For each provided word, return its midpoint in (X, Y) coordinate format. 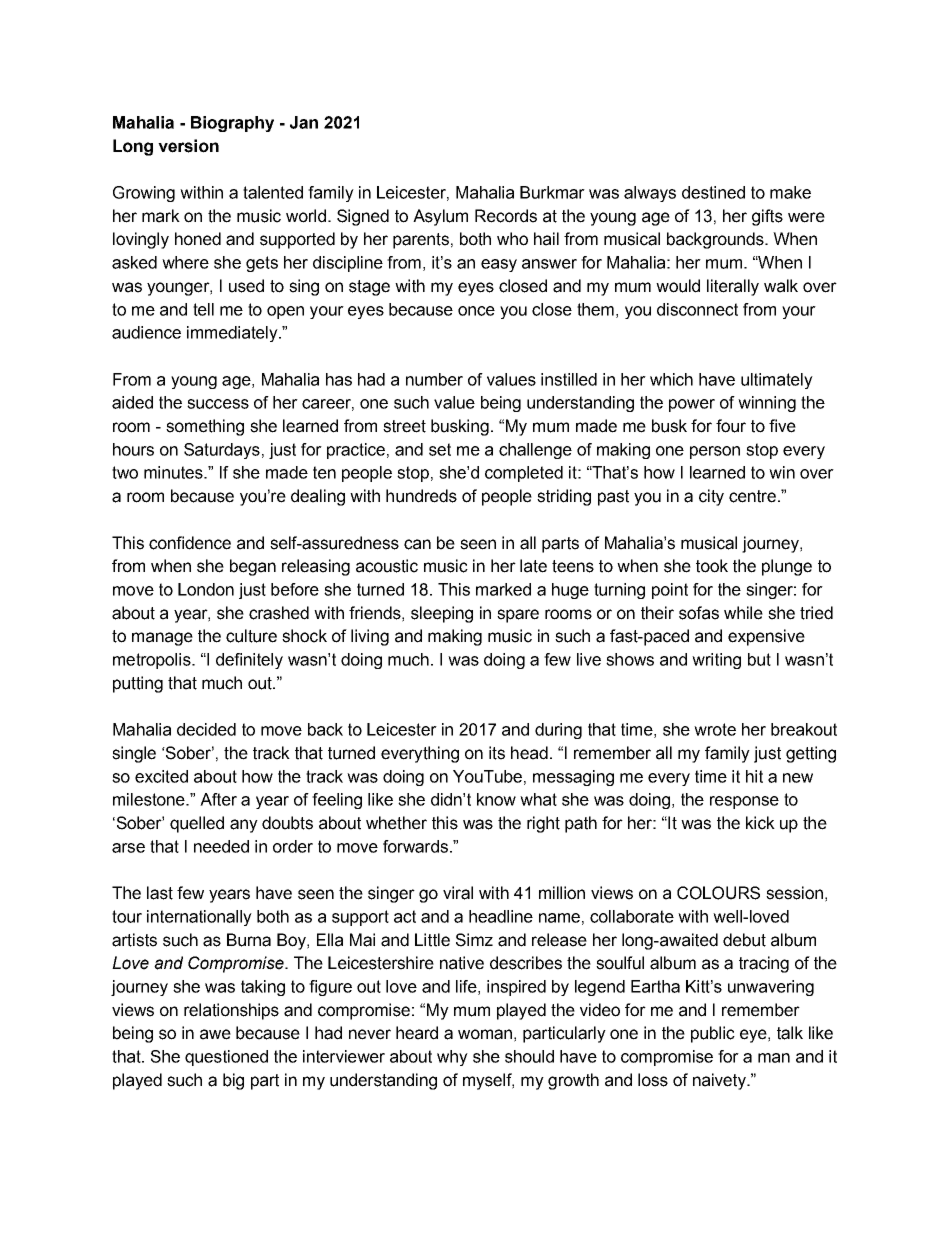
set (440, 449)
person (715, 452)
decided (206, 729)
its (497, 753)
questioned (226, 1058)
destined (713, 192)
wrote (715, 729)
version (188, 146)
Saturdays (222, 451)
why (452, 1058)
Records (506, 216)
